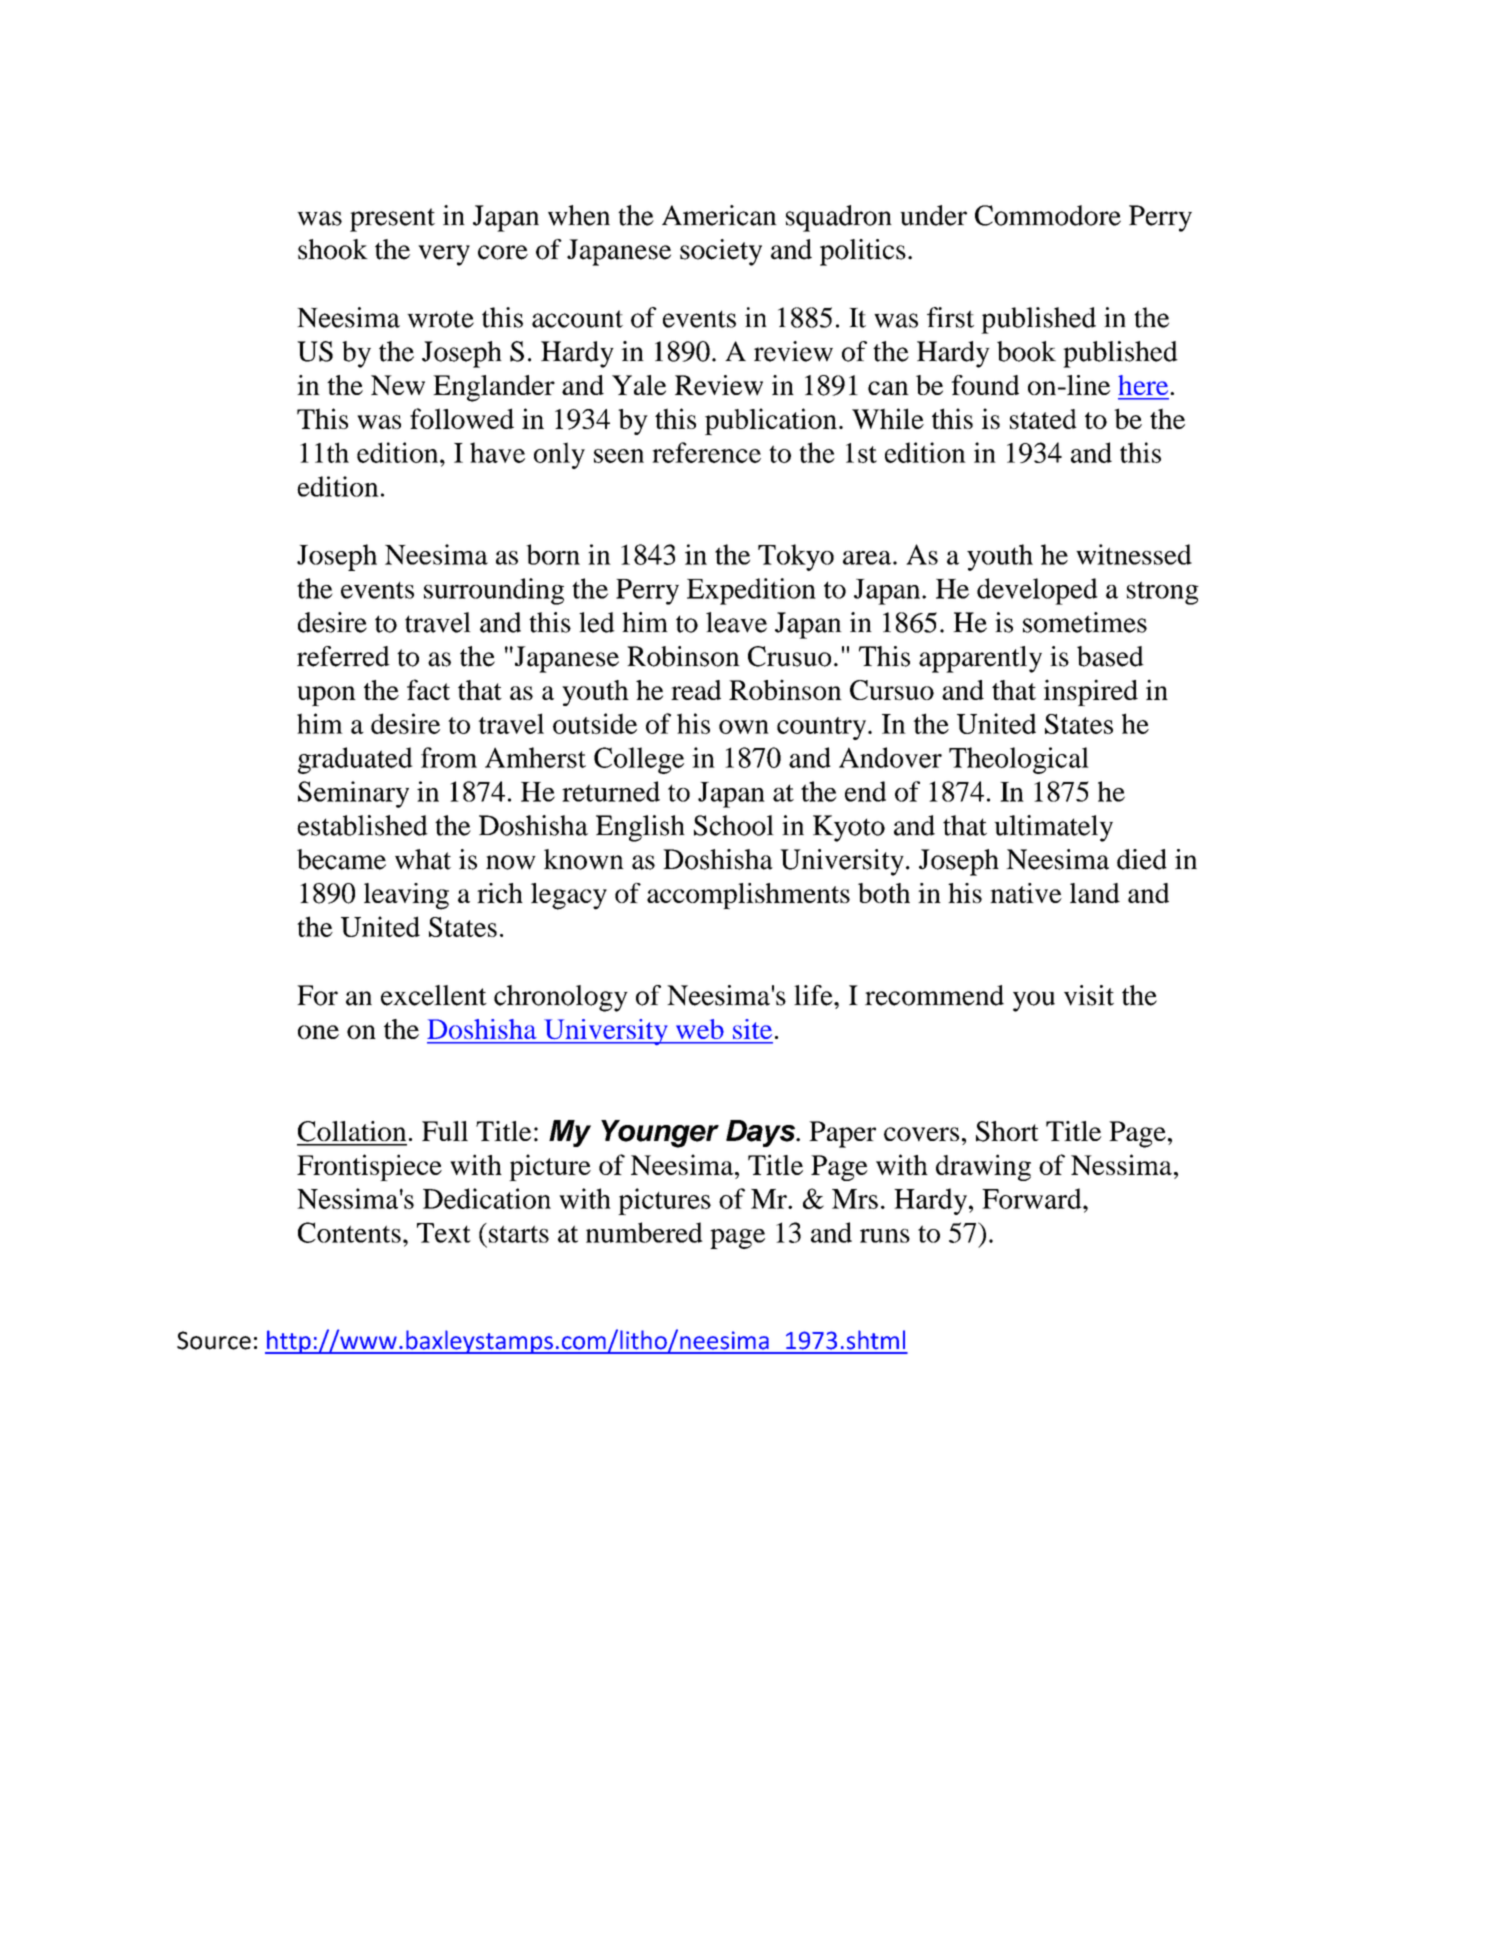 The width and height of the image is (1501, 1942). I want to click on College, so click(639, 760).
